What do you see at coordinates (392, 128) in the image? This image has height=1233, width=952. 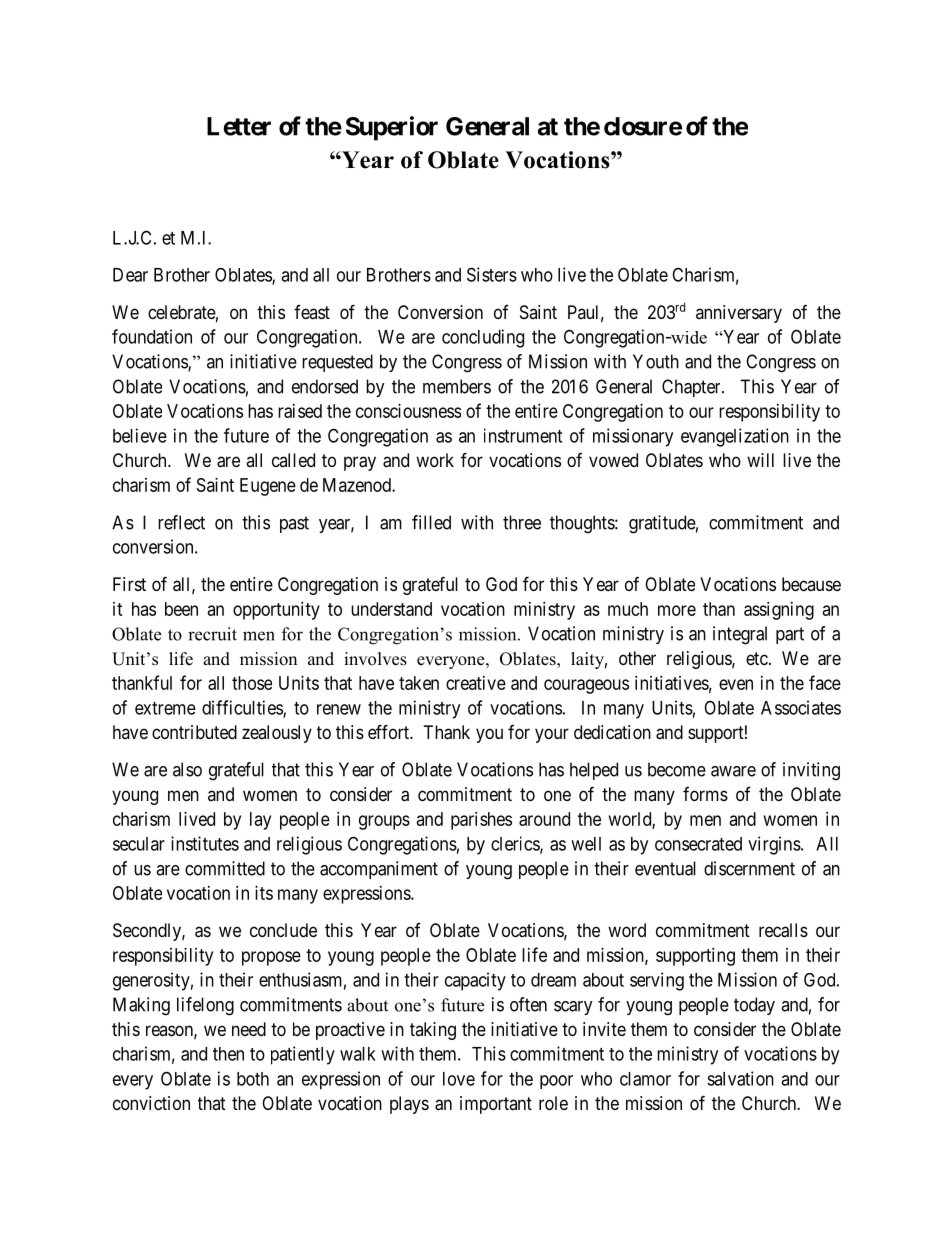 I see `Superior` at bounding box center [392, 128].
